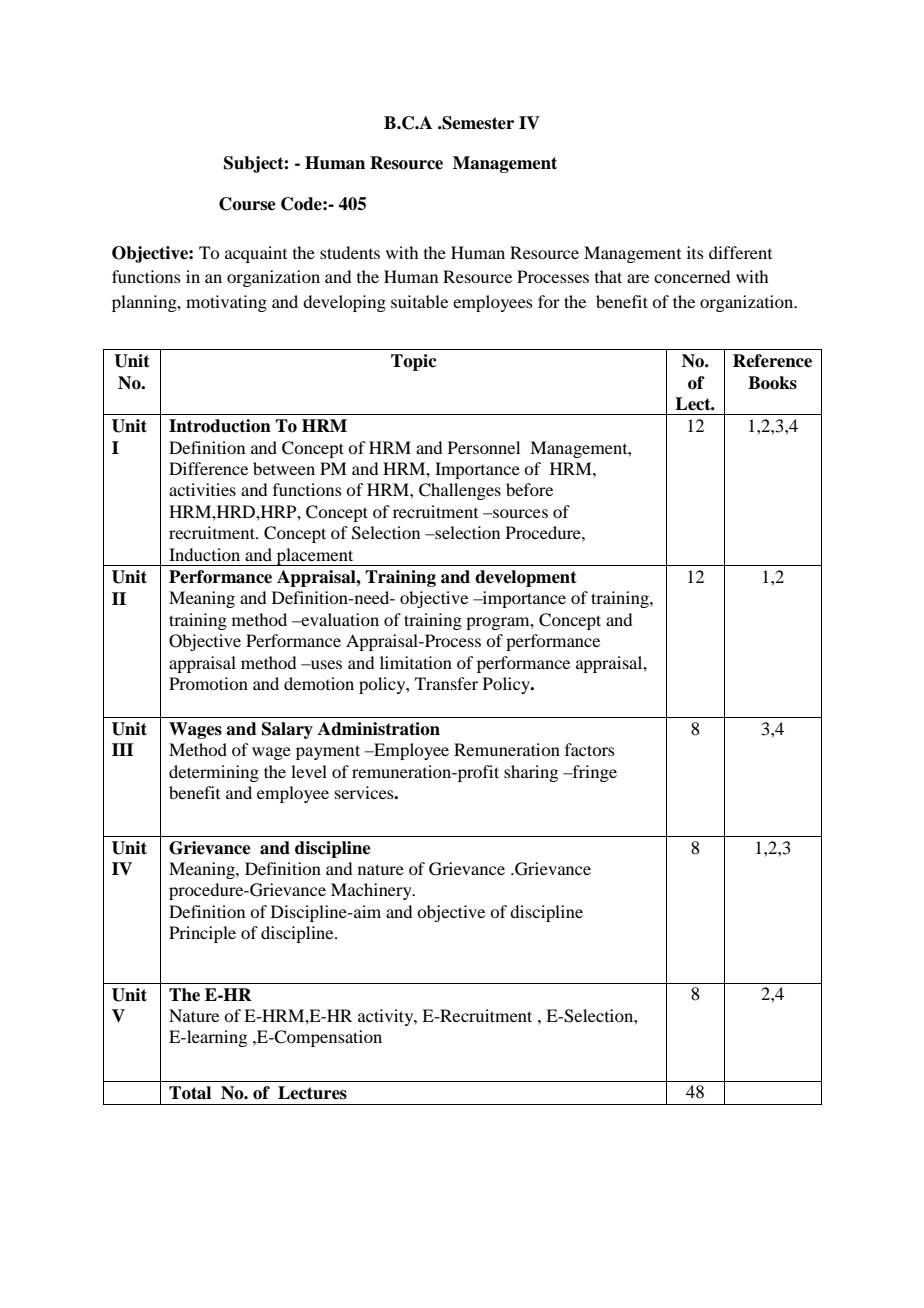 The height and width of the page is (1308, 924). What do you see at coordinates (484, 447) in the page?
I see `Personnel` at bounding box center [484, 447].
